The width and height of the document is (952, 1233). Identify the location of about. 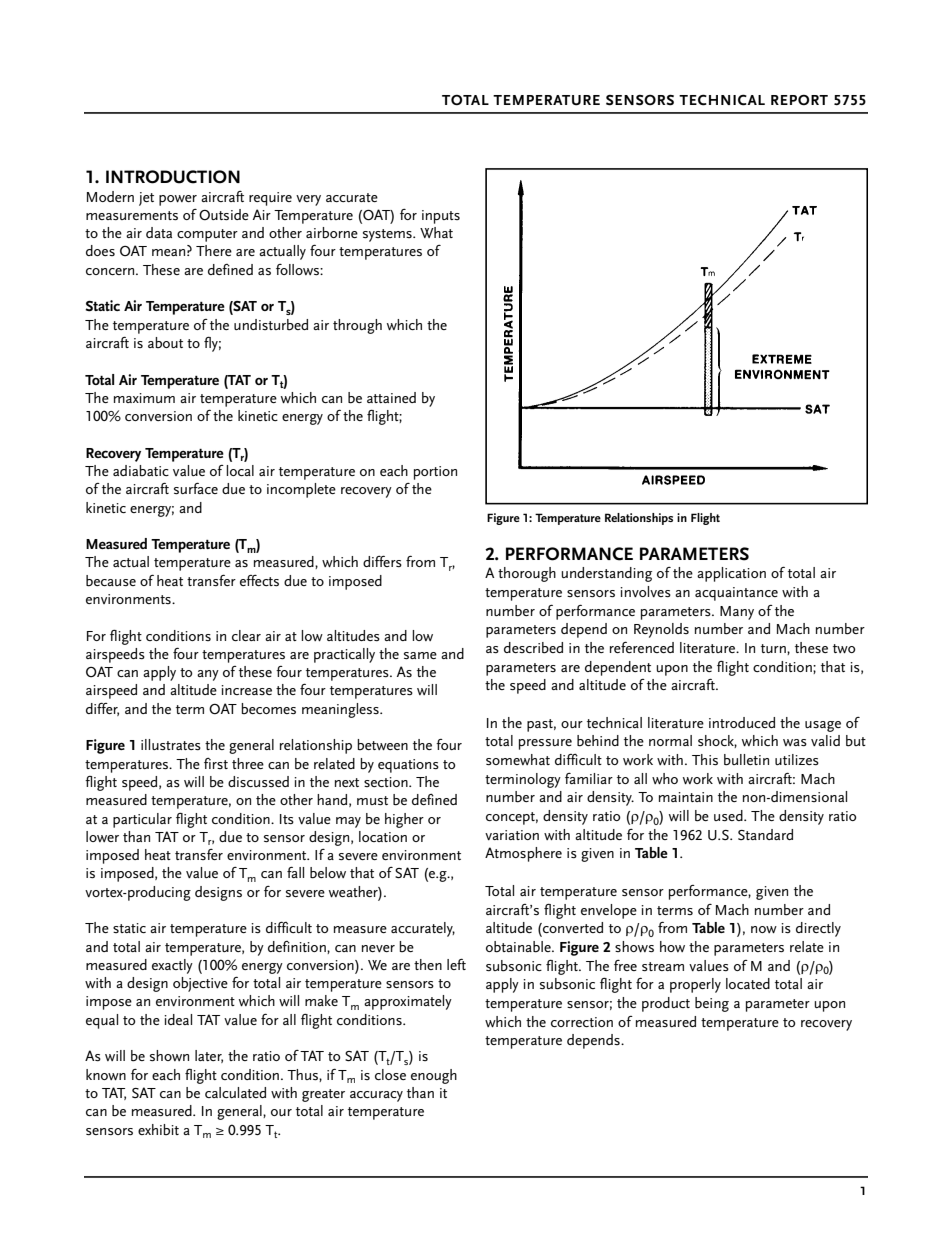
(165, 342).
